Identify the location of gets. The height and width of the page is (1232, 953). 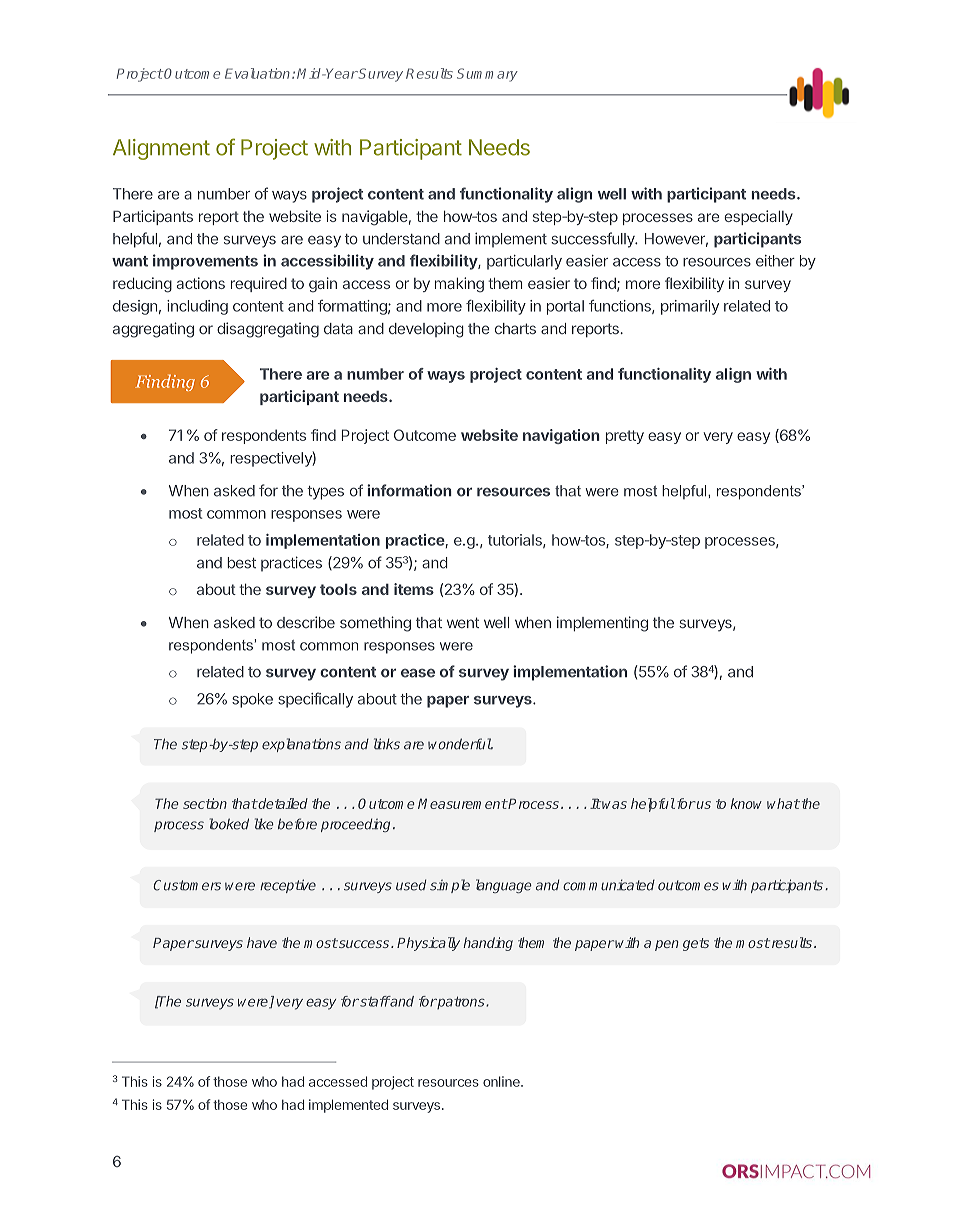
(696, 944).
